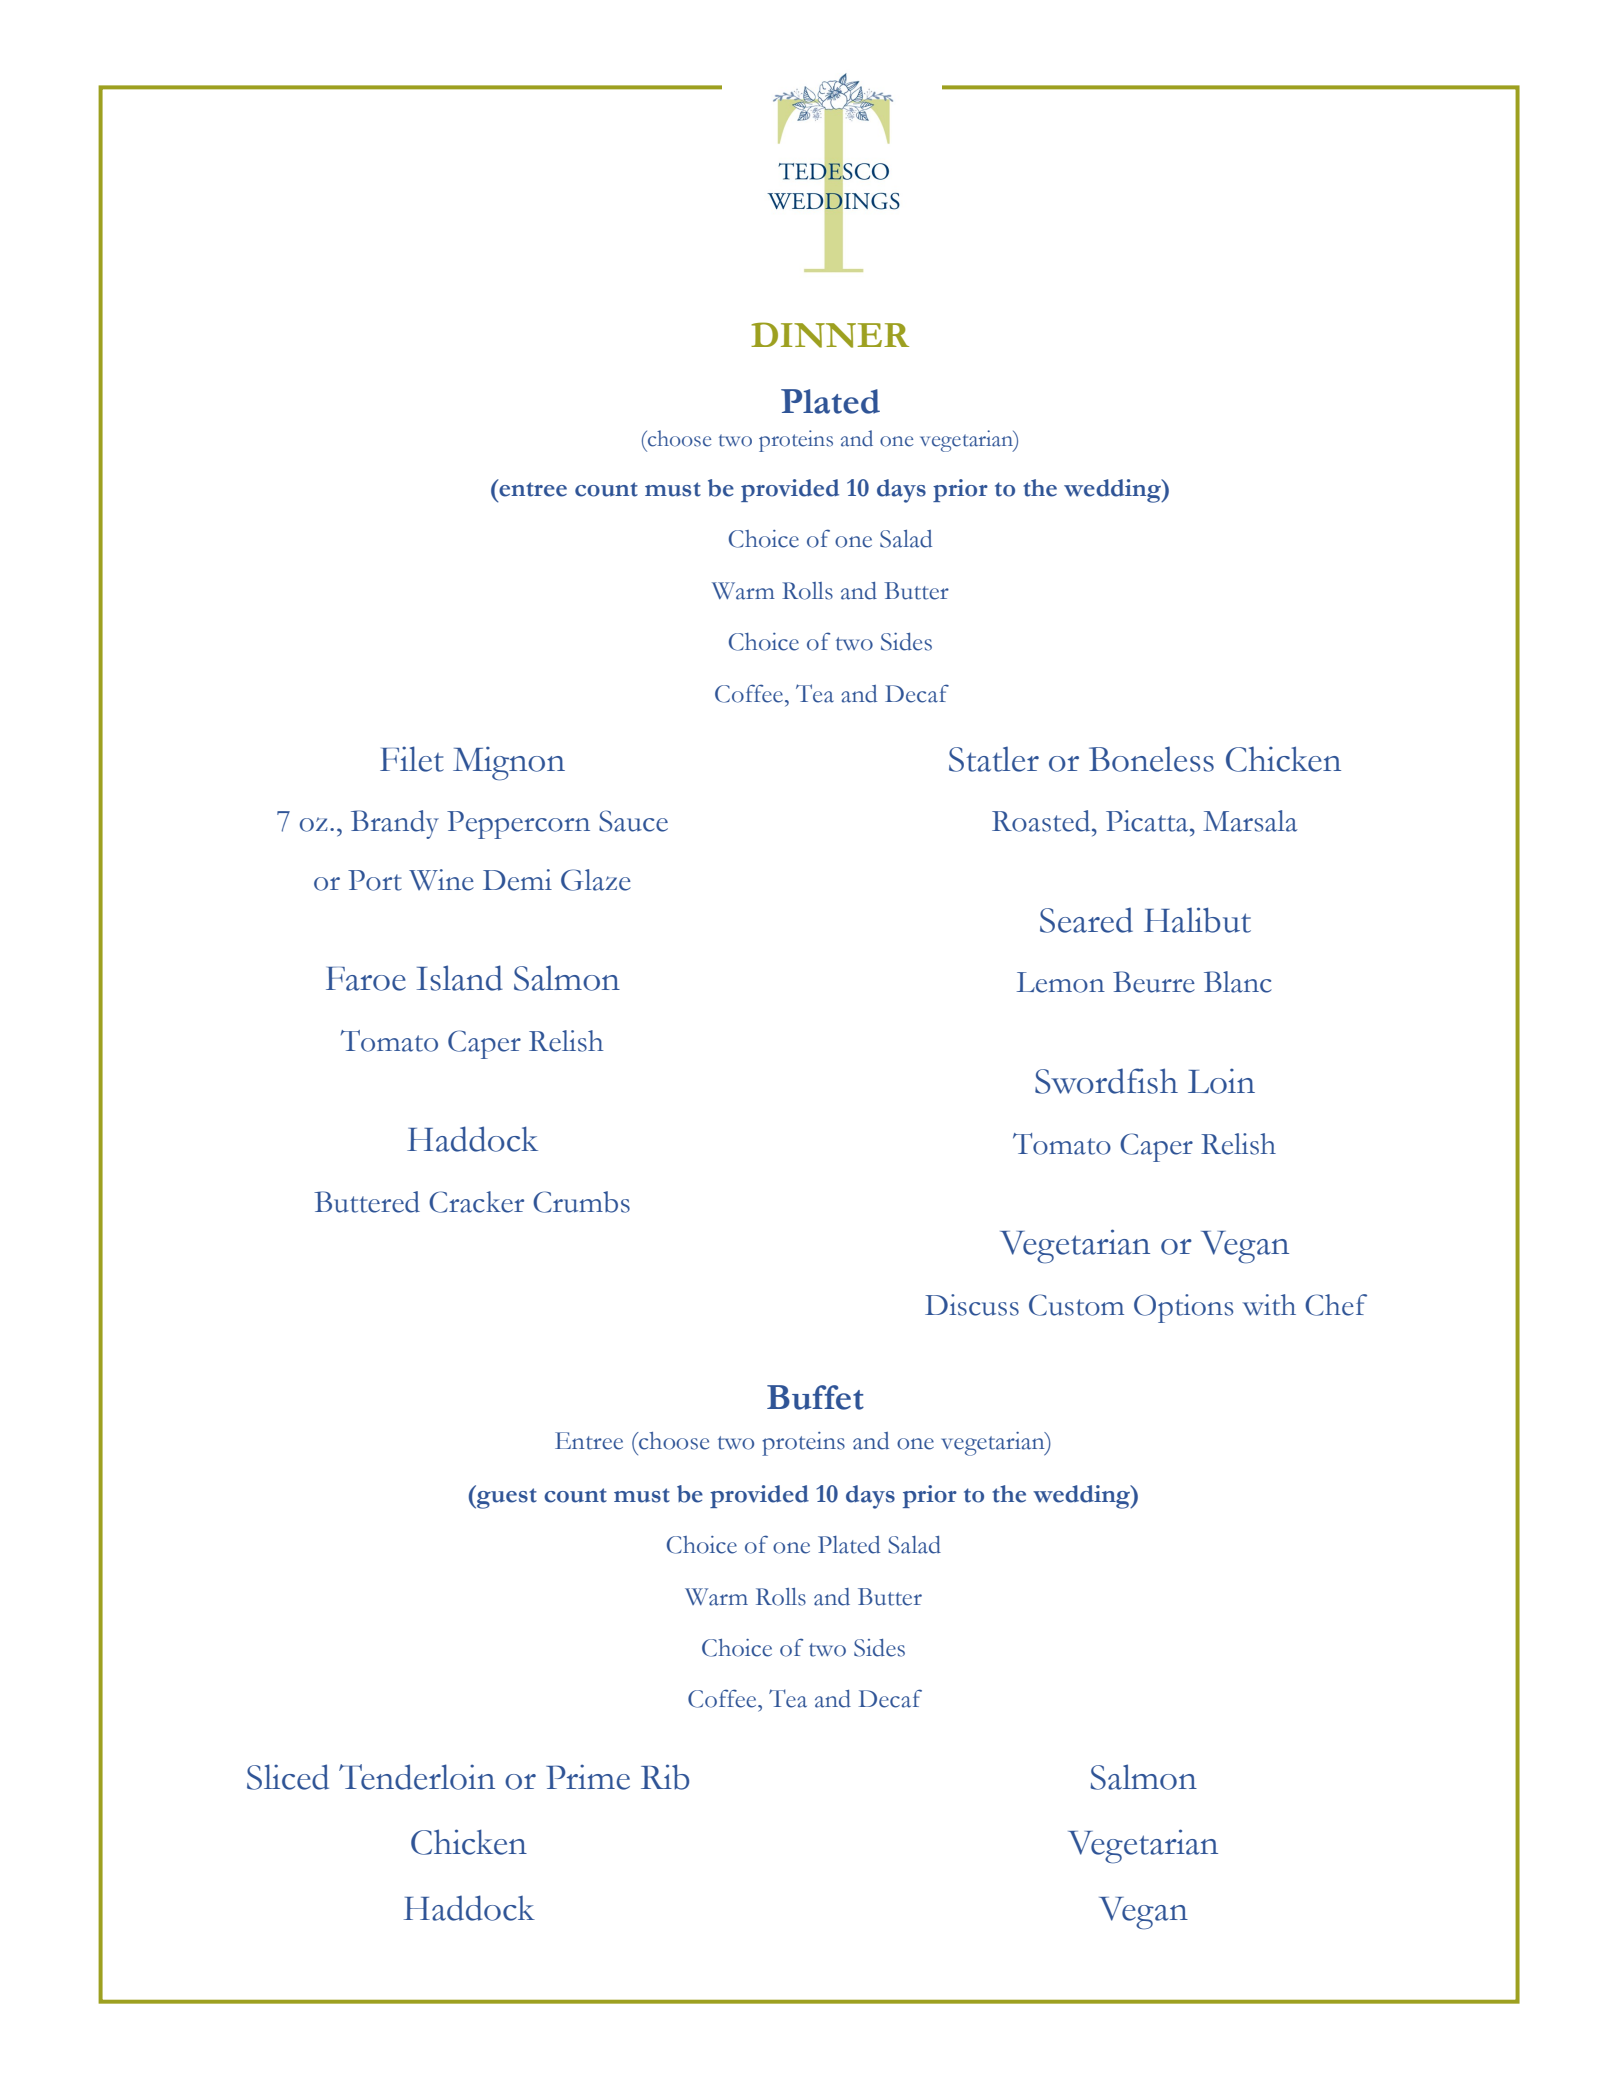 The height and width of the document is (2097, 1620). I want to click on Statler, so click(994, 759).
